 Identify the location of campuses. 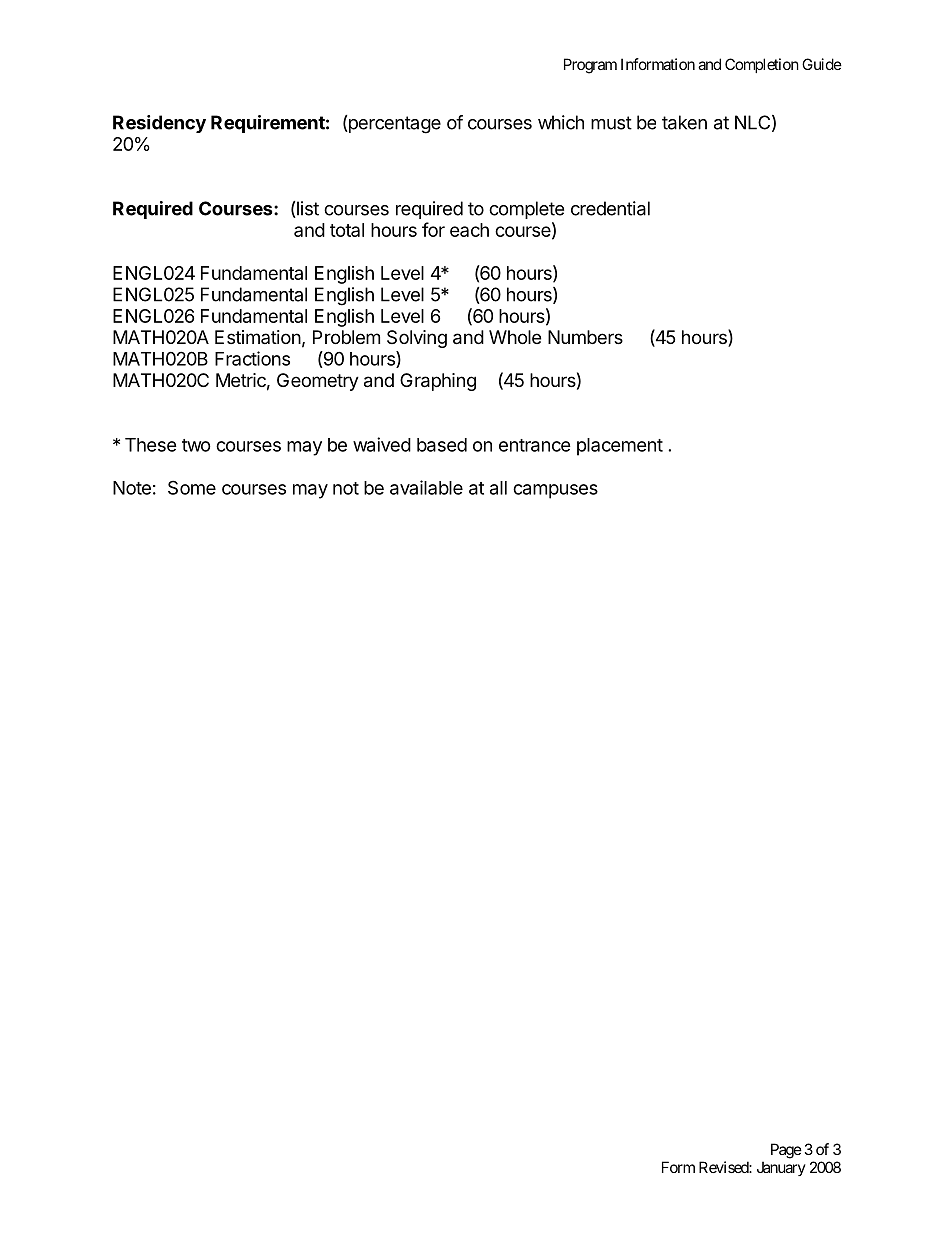
(555, 491).
